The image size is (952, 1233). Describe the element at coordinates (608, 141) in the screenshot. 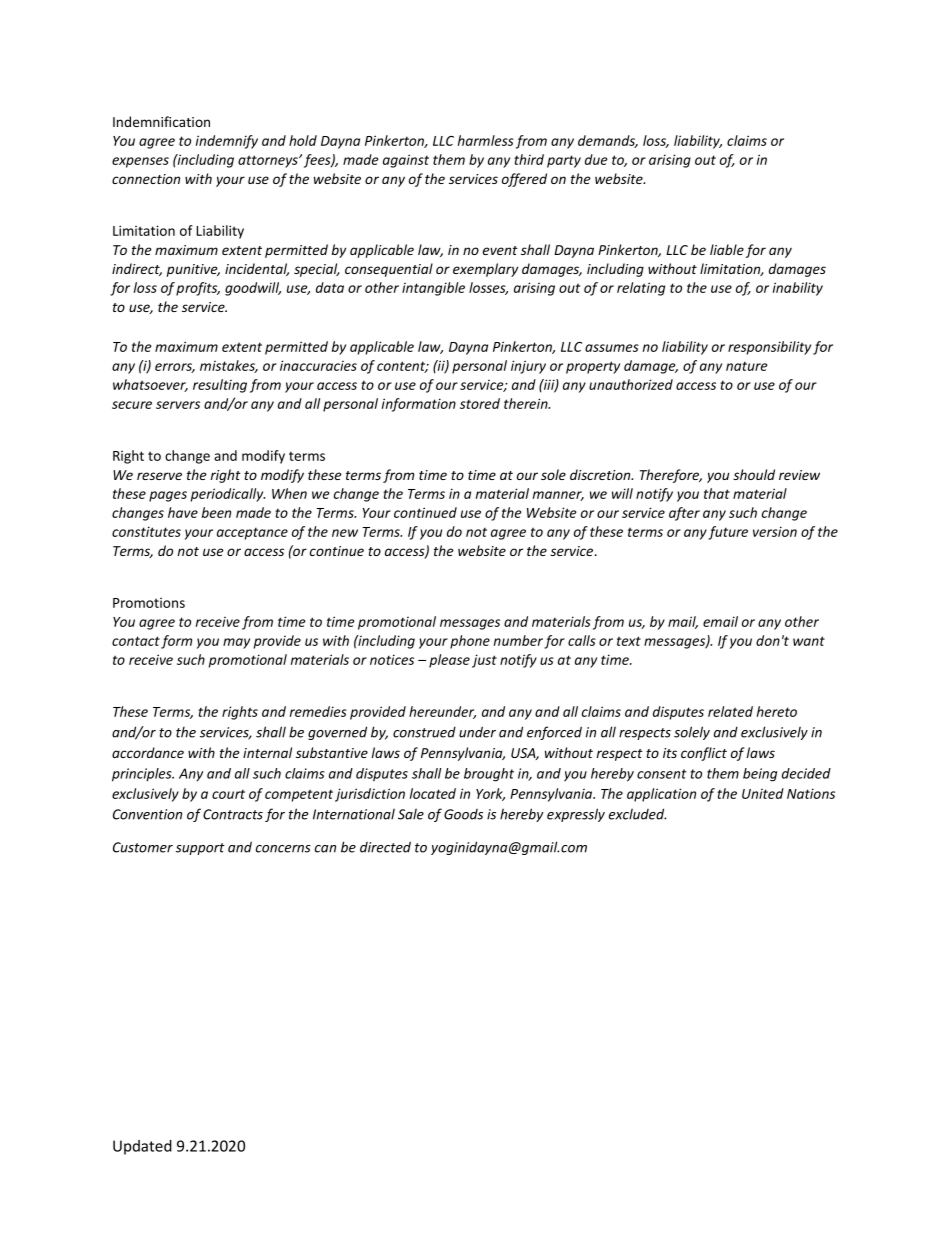

I see `demands` at that location.
